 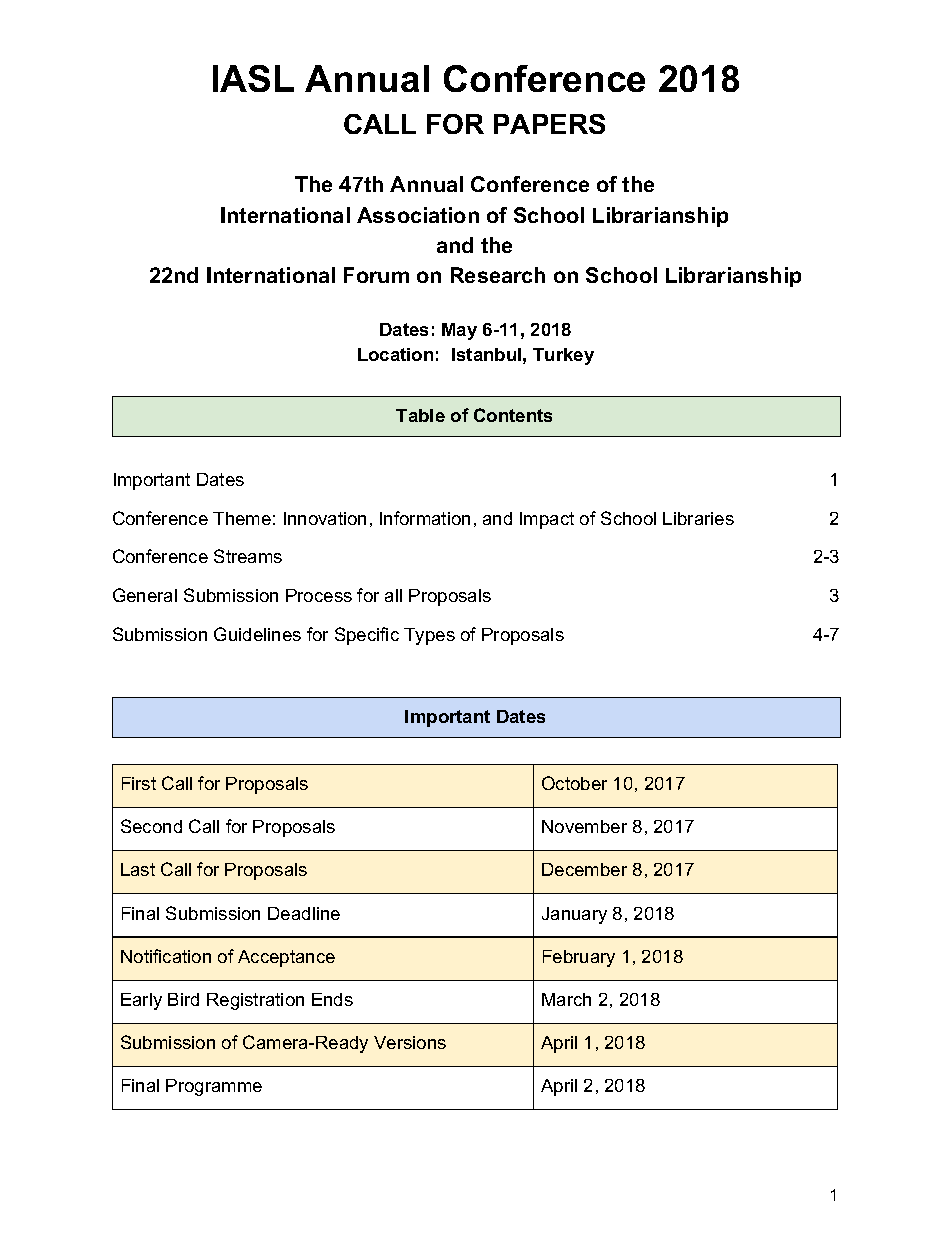 I want to click on Location, so click(x=395, y=354).
